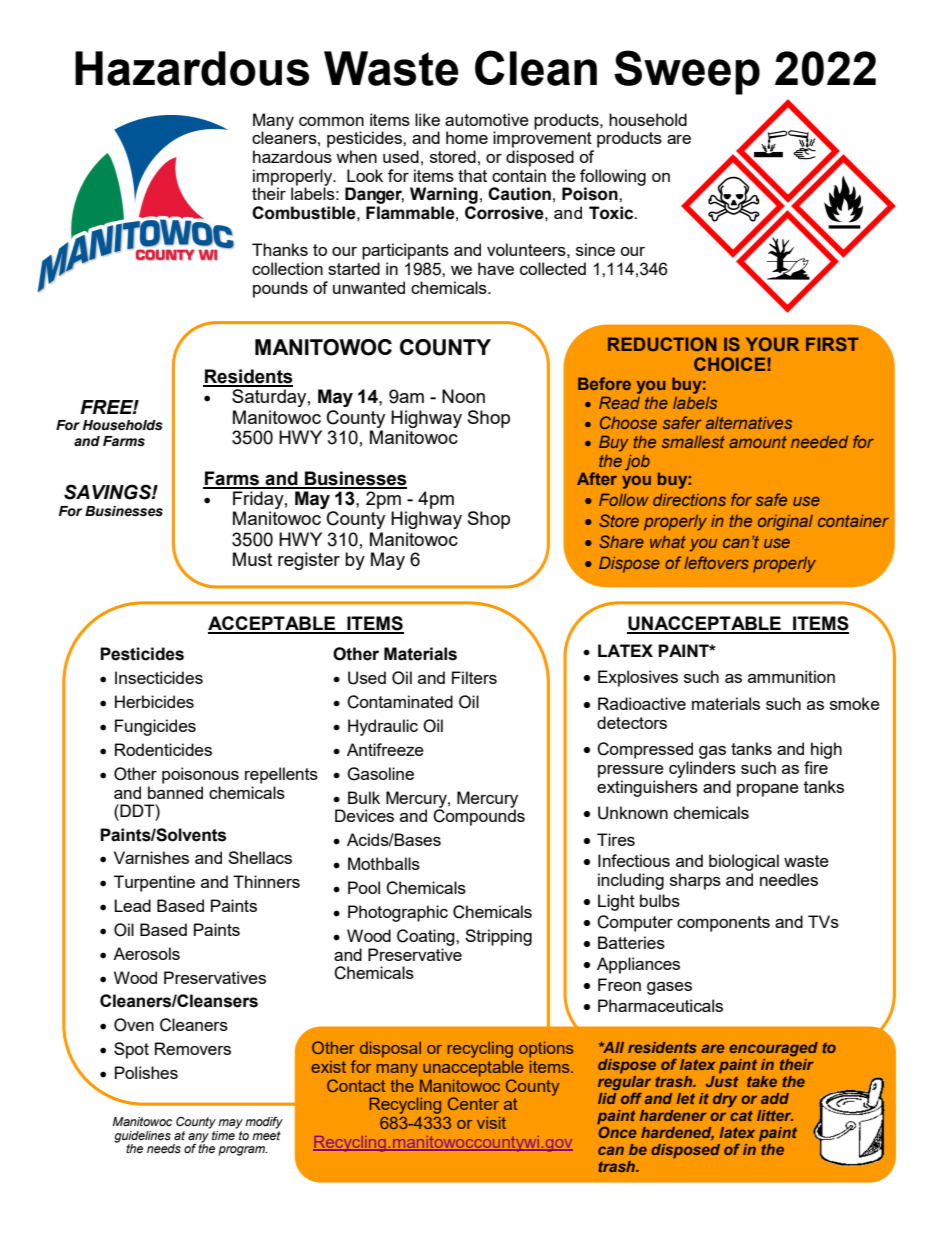  I want to click on amount, so click(758, 442).
